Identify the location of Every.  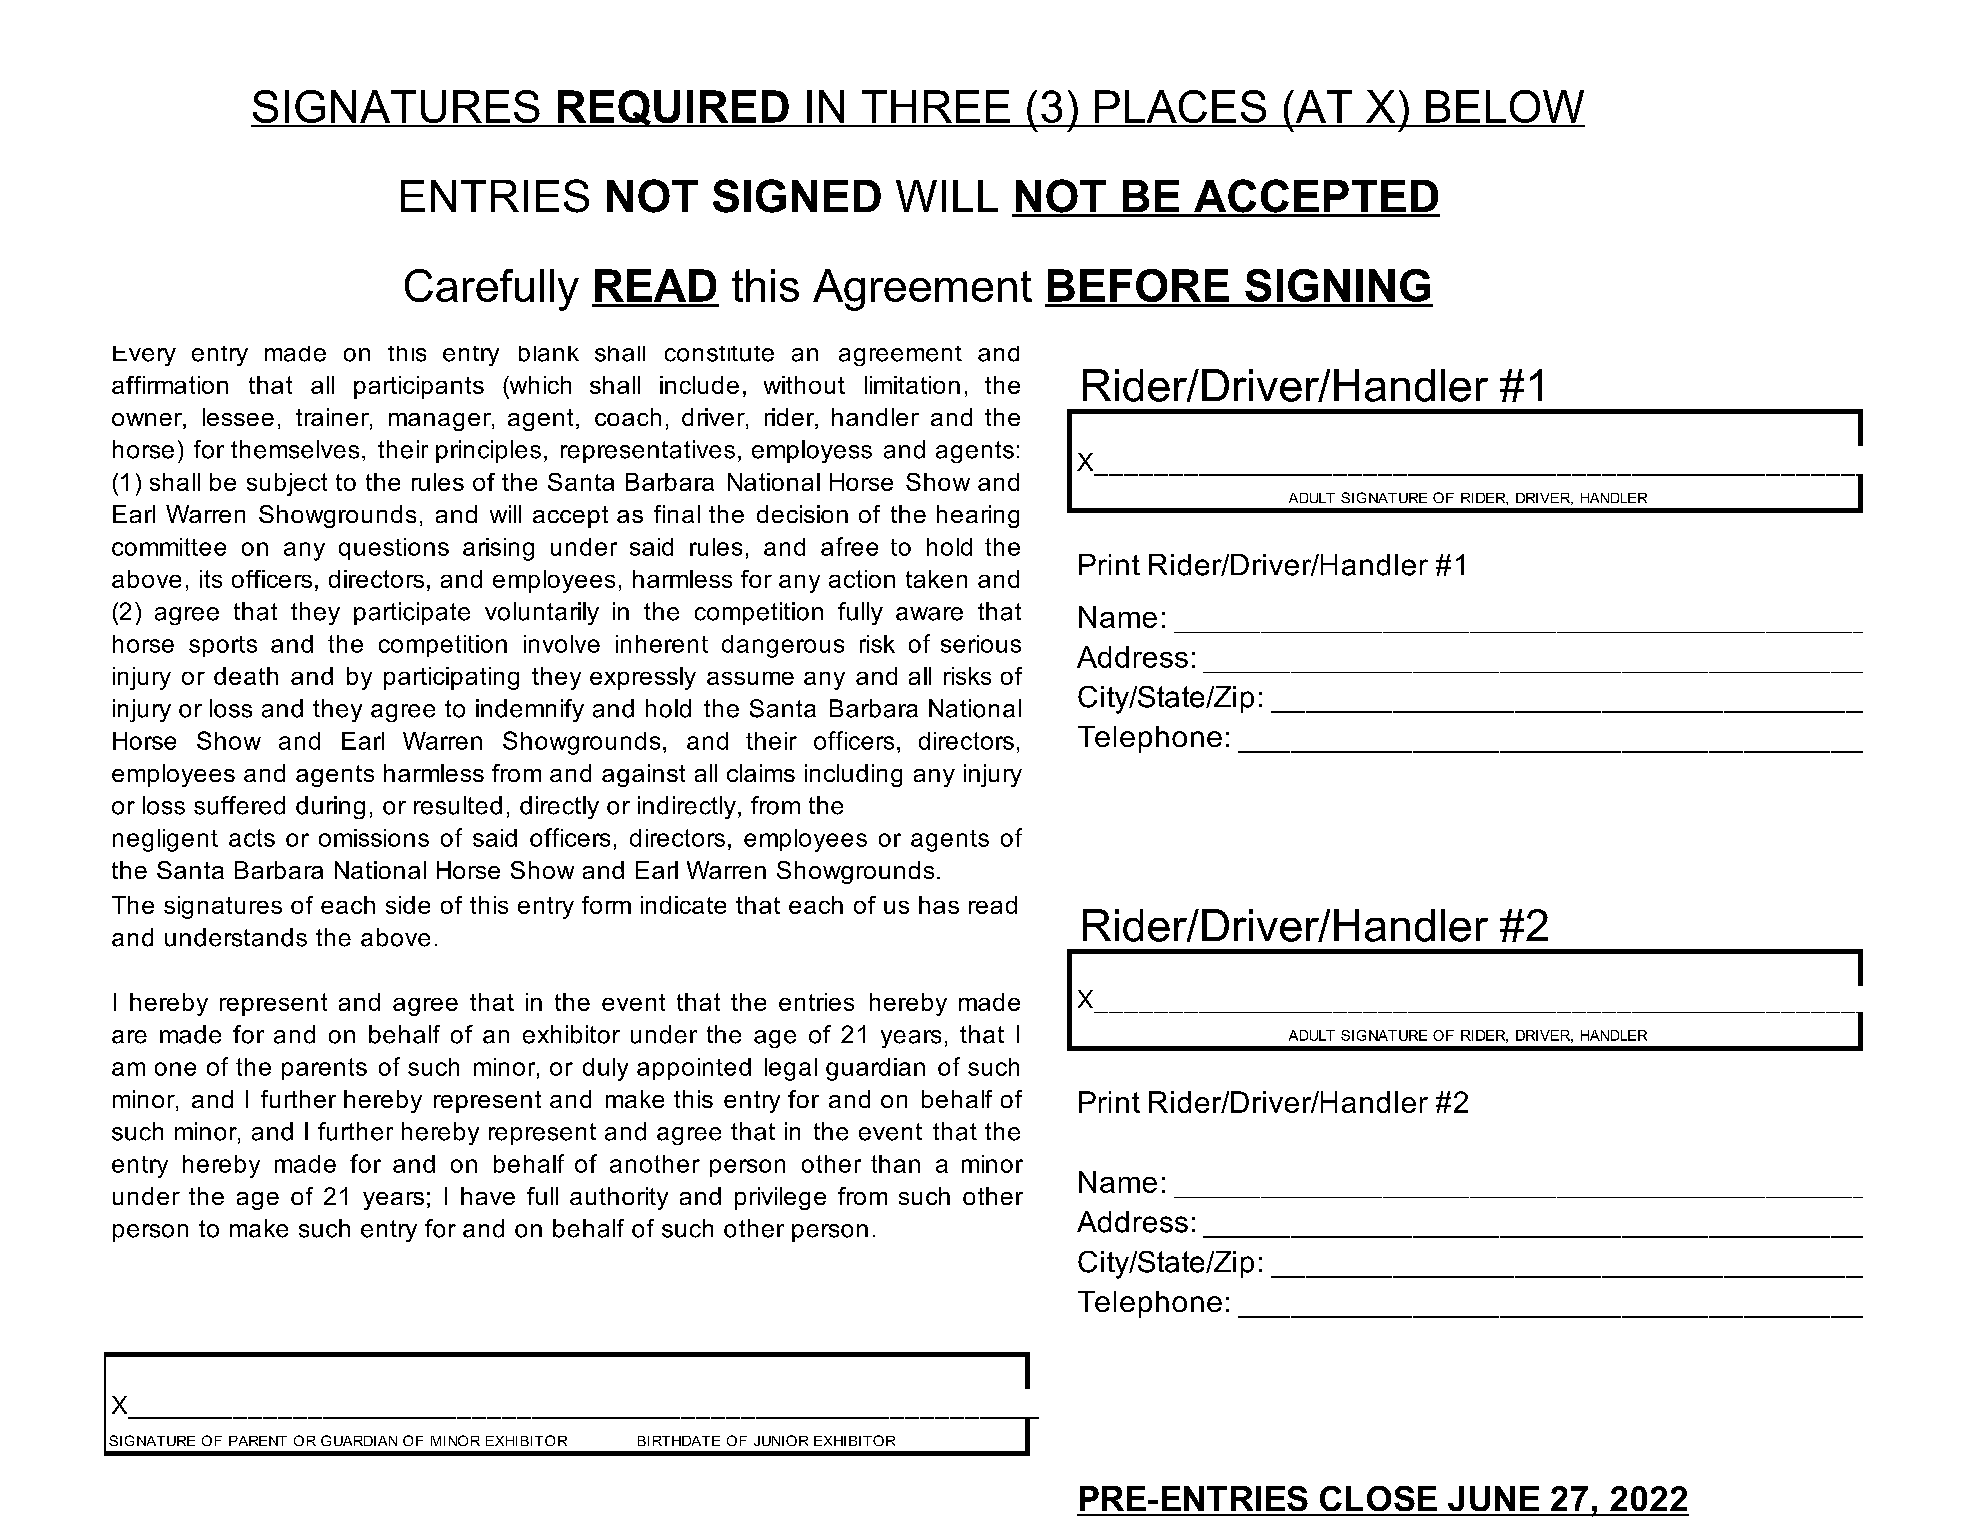
(144, 356).
